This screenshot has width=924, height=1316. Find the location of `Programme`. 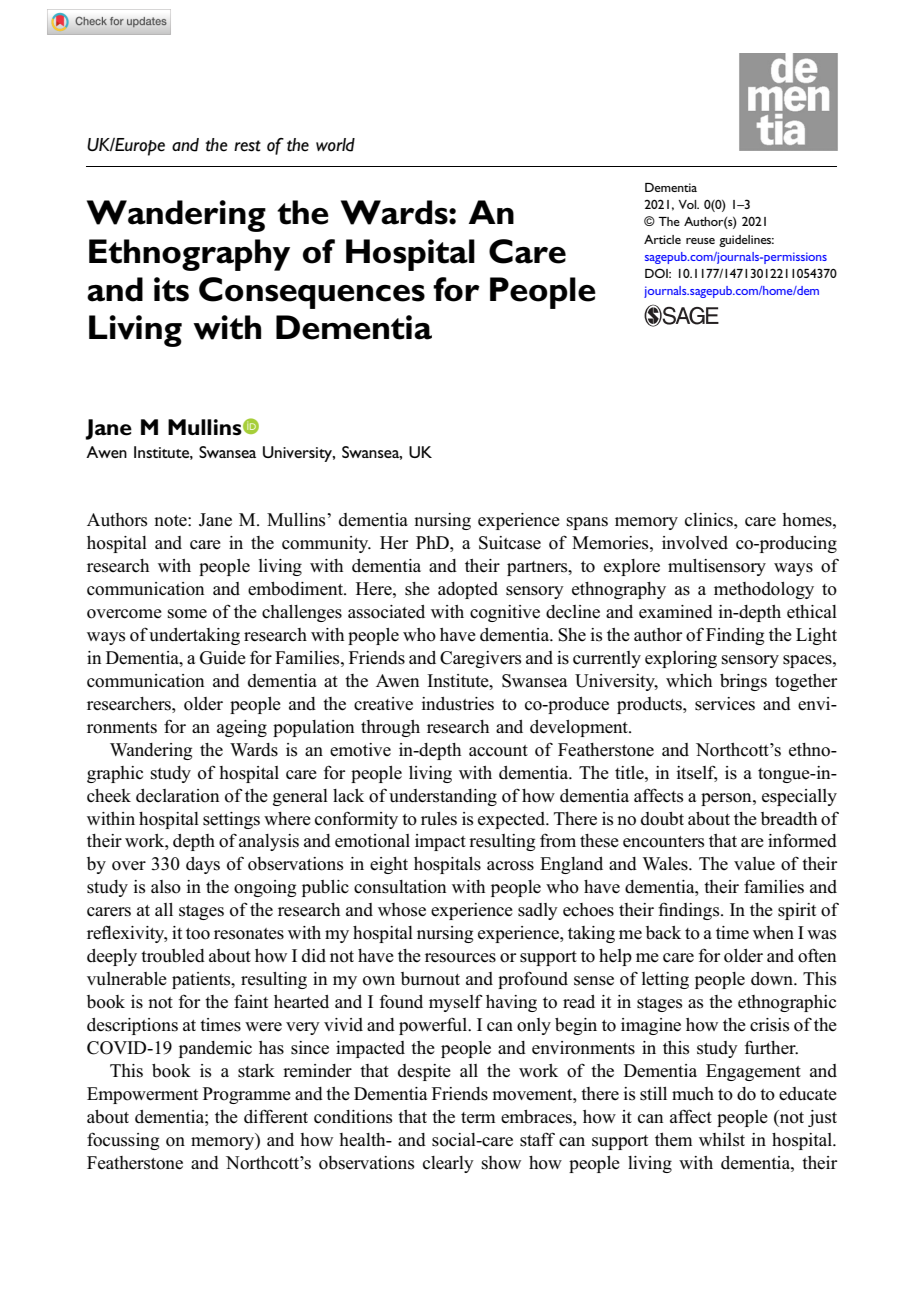

Programme is located at coordinates (247, 1095).
